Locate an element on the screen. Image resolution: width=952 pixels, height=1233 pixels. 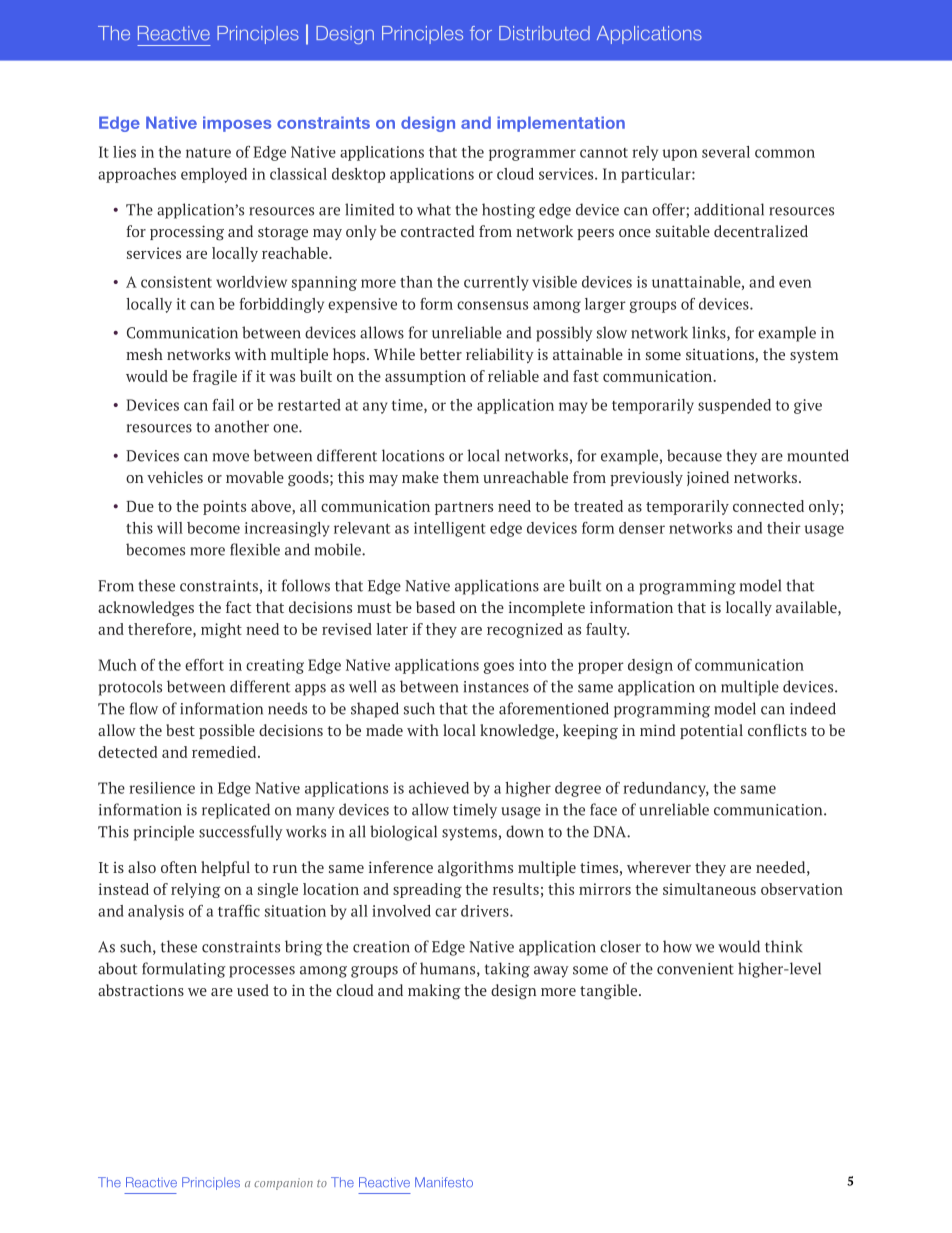
Distributed is located at coordinates (544, 33).
